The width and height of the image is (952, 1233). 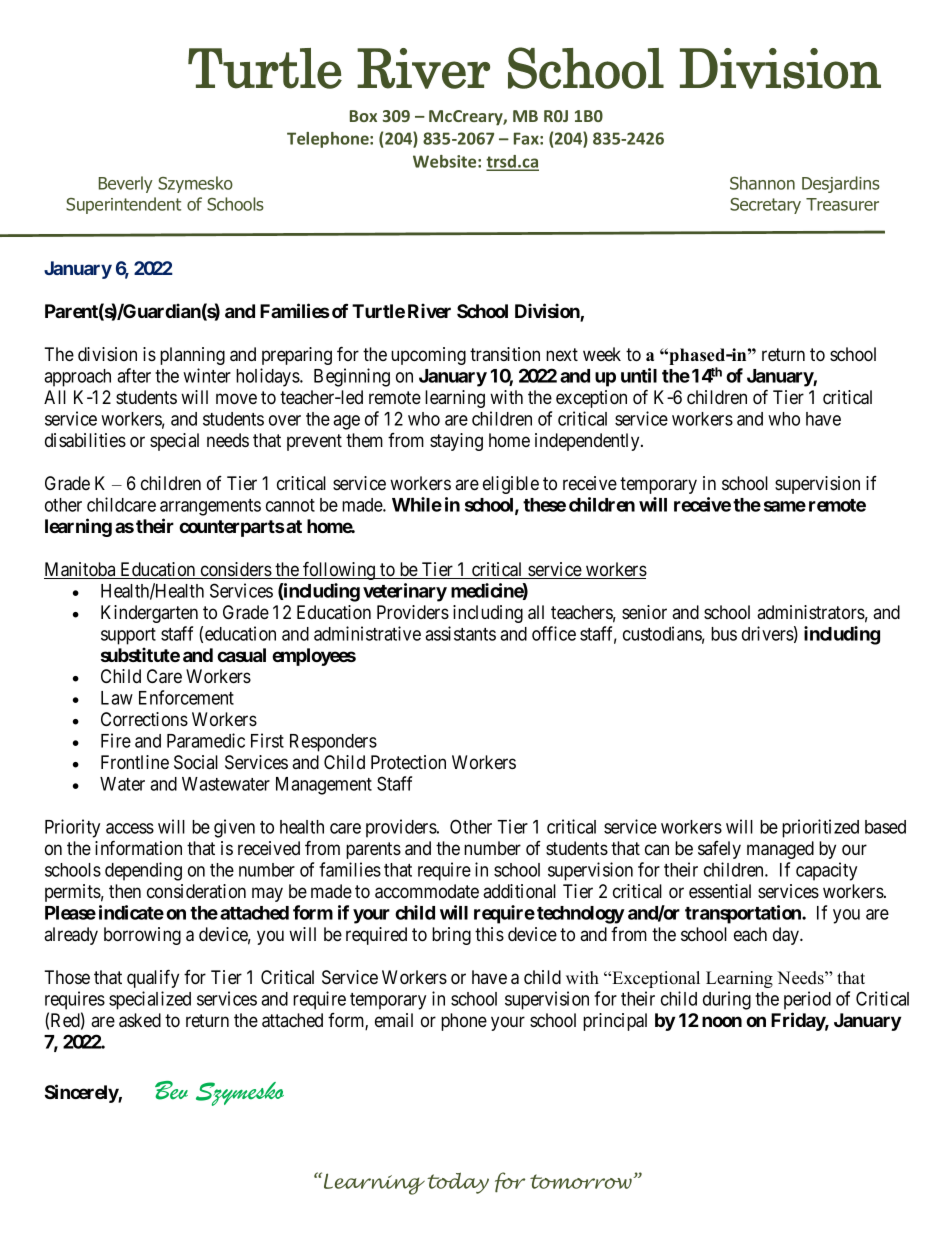 I want to click on Box, so click(x=363, y=116).
